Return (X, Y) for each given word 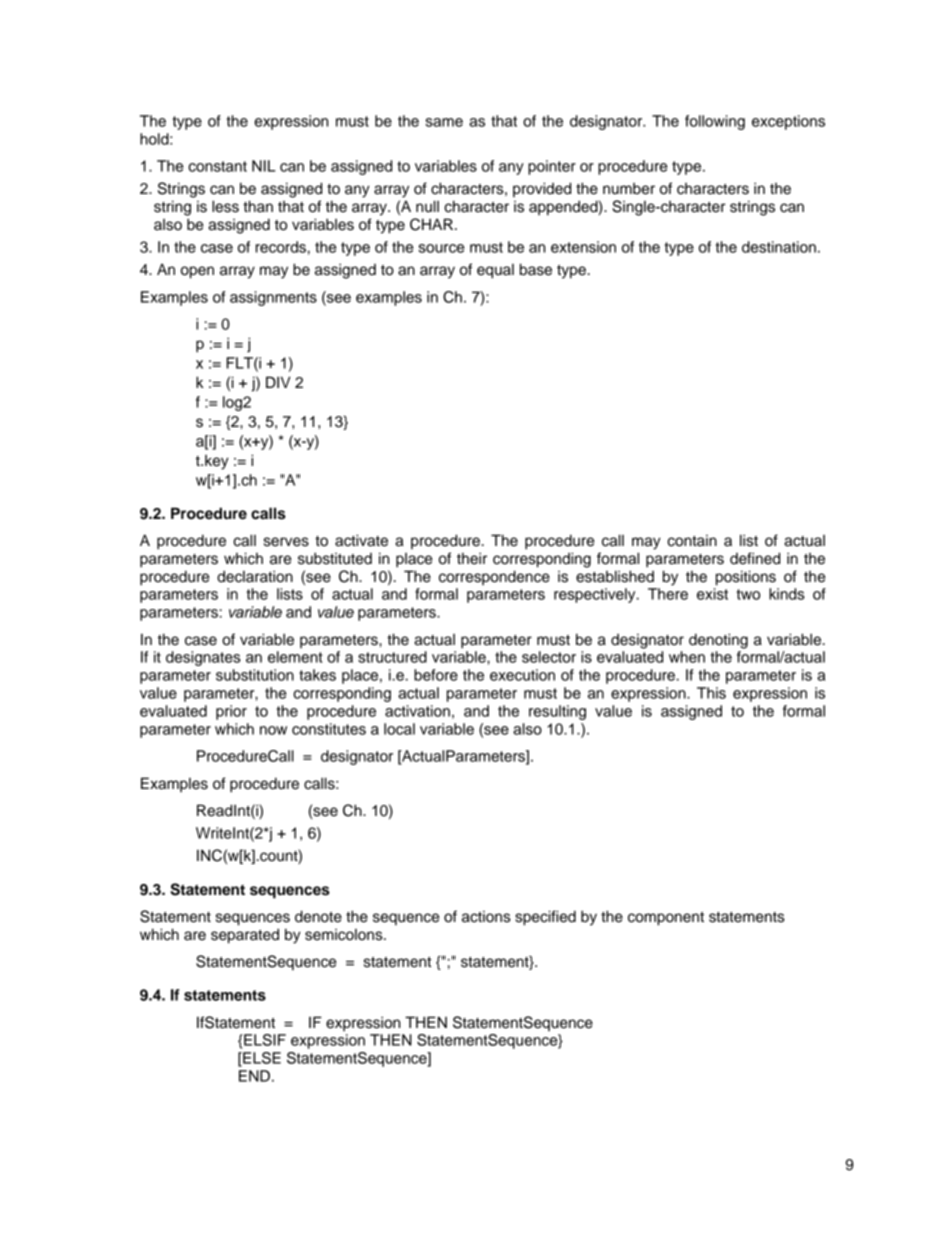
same (444, 122)
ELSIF (265, 1040)
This (711, 693)
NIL (263, 166)
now (273, 730)
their (472, 558)
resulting (557, 712)
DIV (278, 382)
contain (692, 541)
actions (486, 917)
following (715, 122)
